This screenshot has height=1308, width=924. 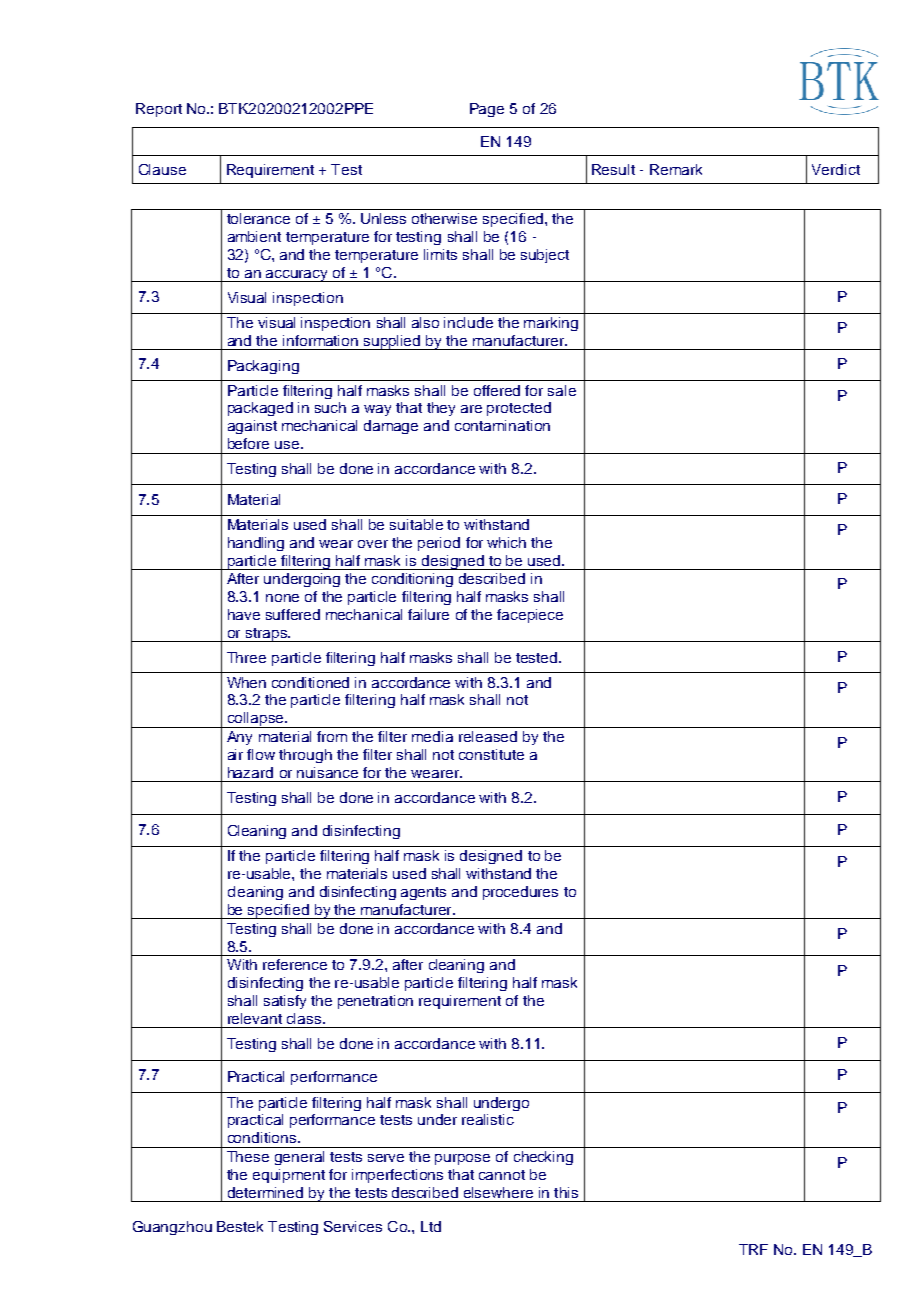 What do you see at coordinates (676, 169) in the screenshot?
I see `Remark` at bounding box center [676, 169].
